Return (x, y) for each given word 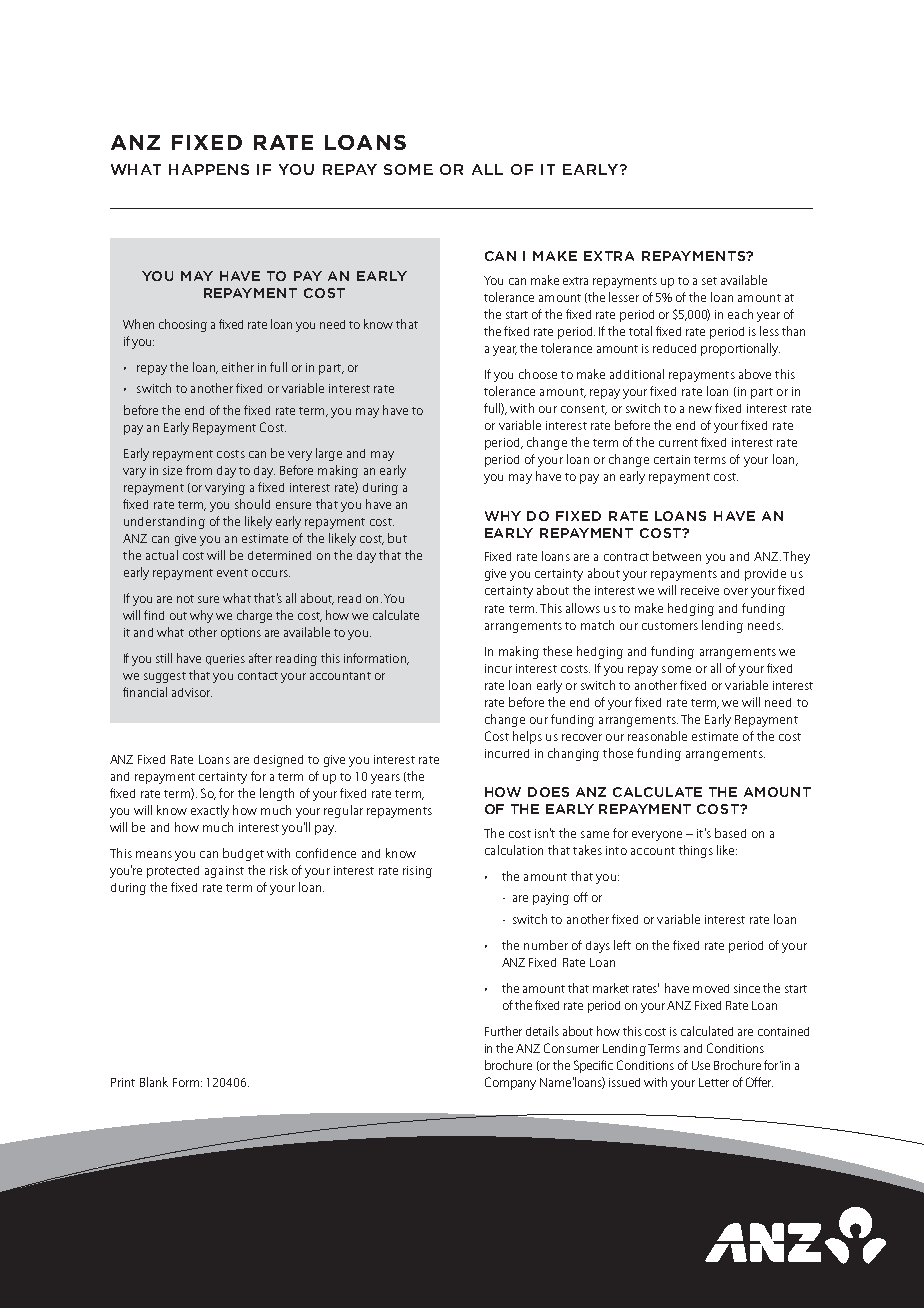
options (241, 634)
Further (503, 1031)
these (557, 651)
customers (670, 626)
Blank (154, 1082)
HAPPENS (209, 169)
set (709, 281)
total (640, 331)
